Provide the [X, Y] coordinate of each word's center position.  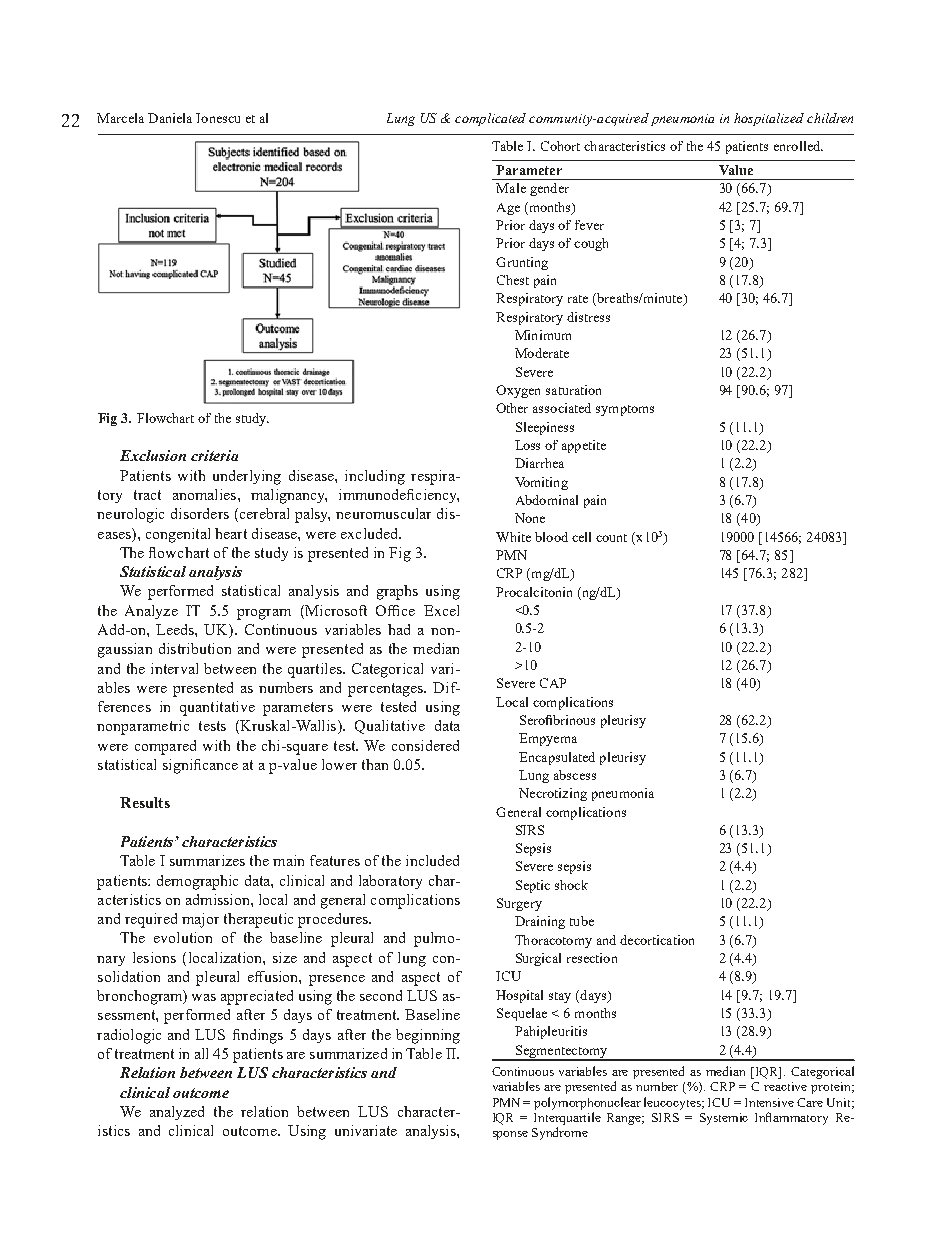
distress [588, 317]
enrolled [798, 146]
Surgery [519, 904]
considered [425, 745]
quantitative [217, 708]
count [611, 538]
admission [219, 899]
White [513, 537]
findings [258, 1036]
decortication [657, 940]
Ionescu [218, 118]
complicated [490, 119]
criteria [214, 455]
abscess [575, 775]
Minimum [543, 335]
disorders [200, 513]
